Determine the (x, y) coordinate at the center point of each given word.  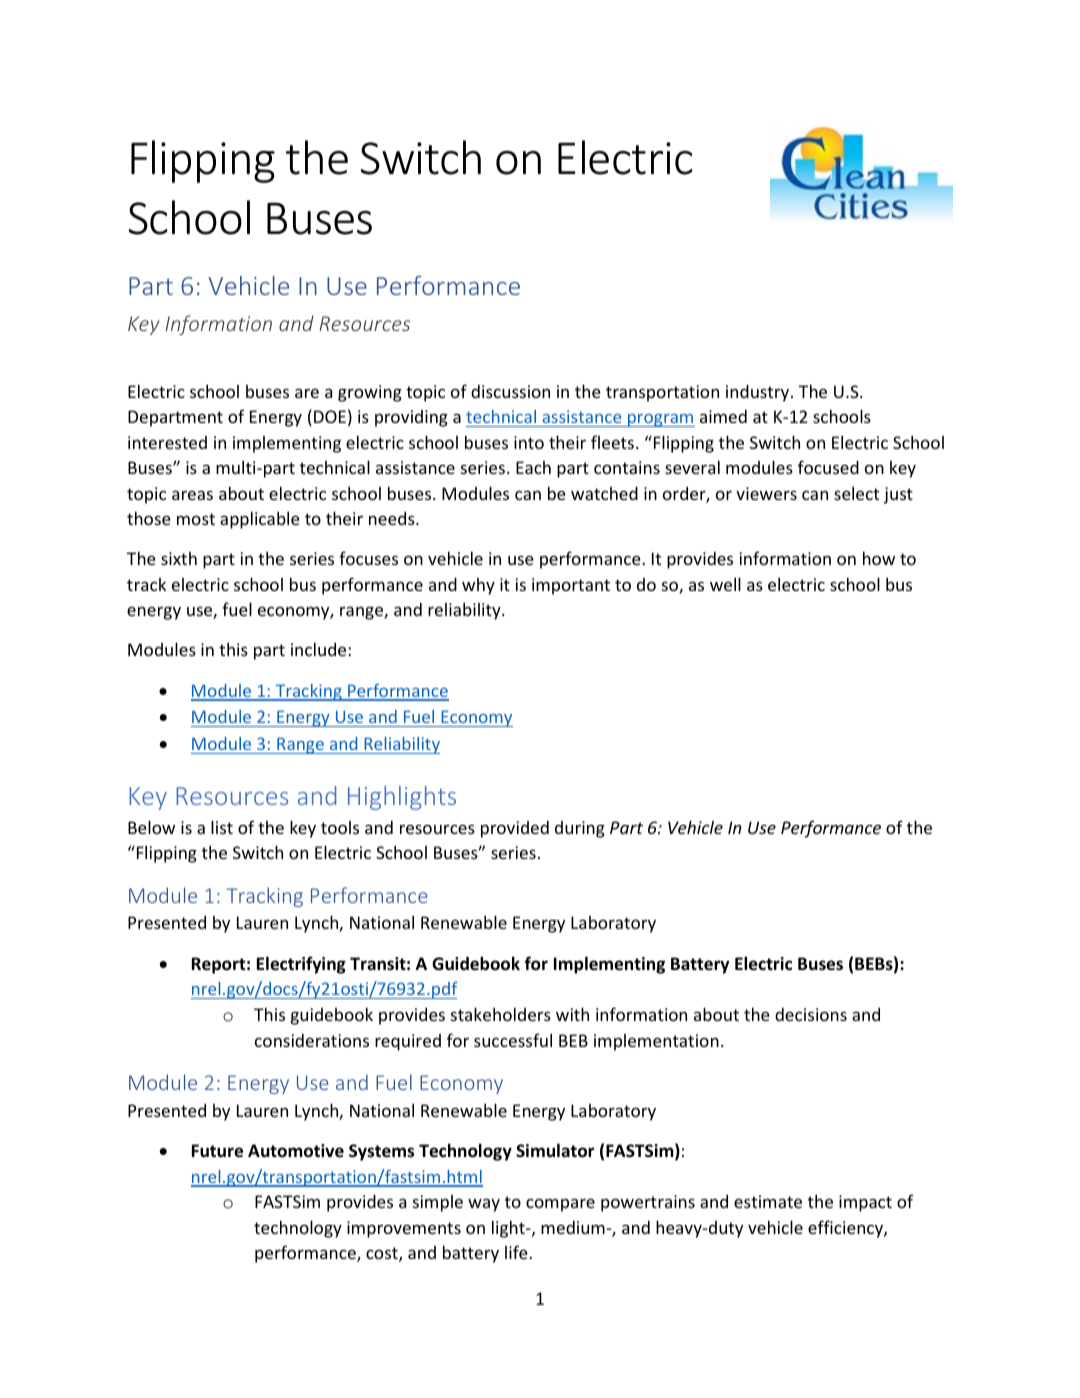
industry (759, 393)
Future (217, 1151)
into (529, 442)
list (222, 827)
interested (167, 442)
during (580, 829)
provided (515, 829)
